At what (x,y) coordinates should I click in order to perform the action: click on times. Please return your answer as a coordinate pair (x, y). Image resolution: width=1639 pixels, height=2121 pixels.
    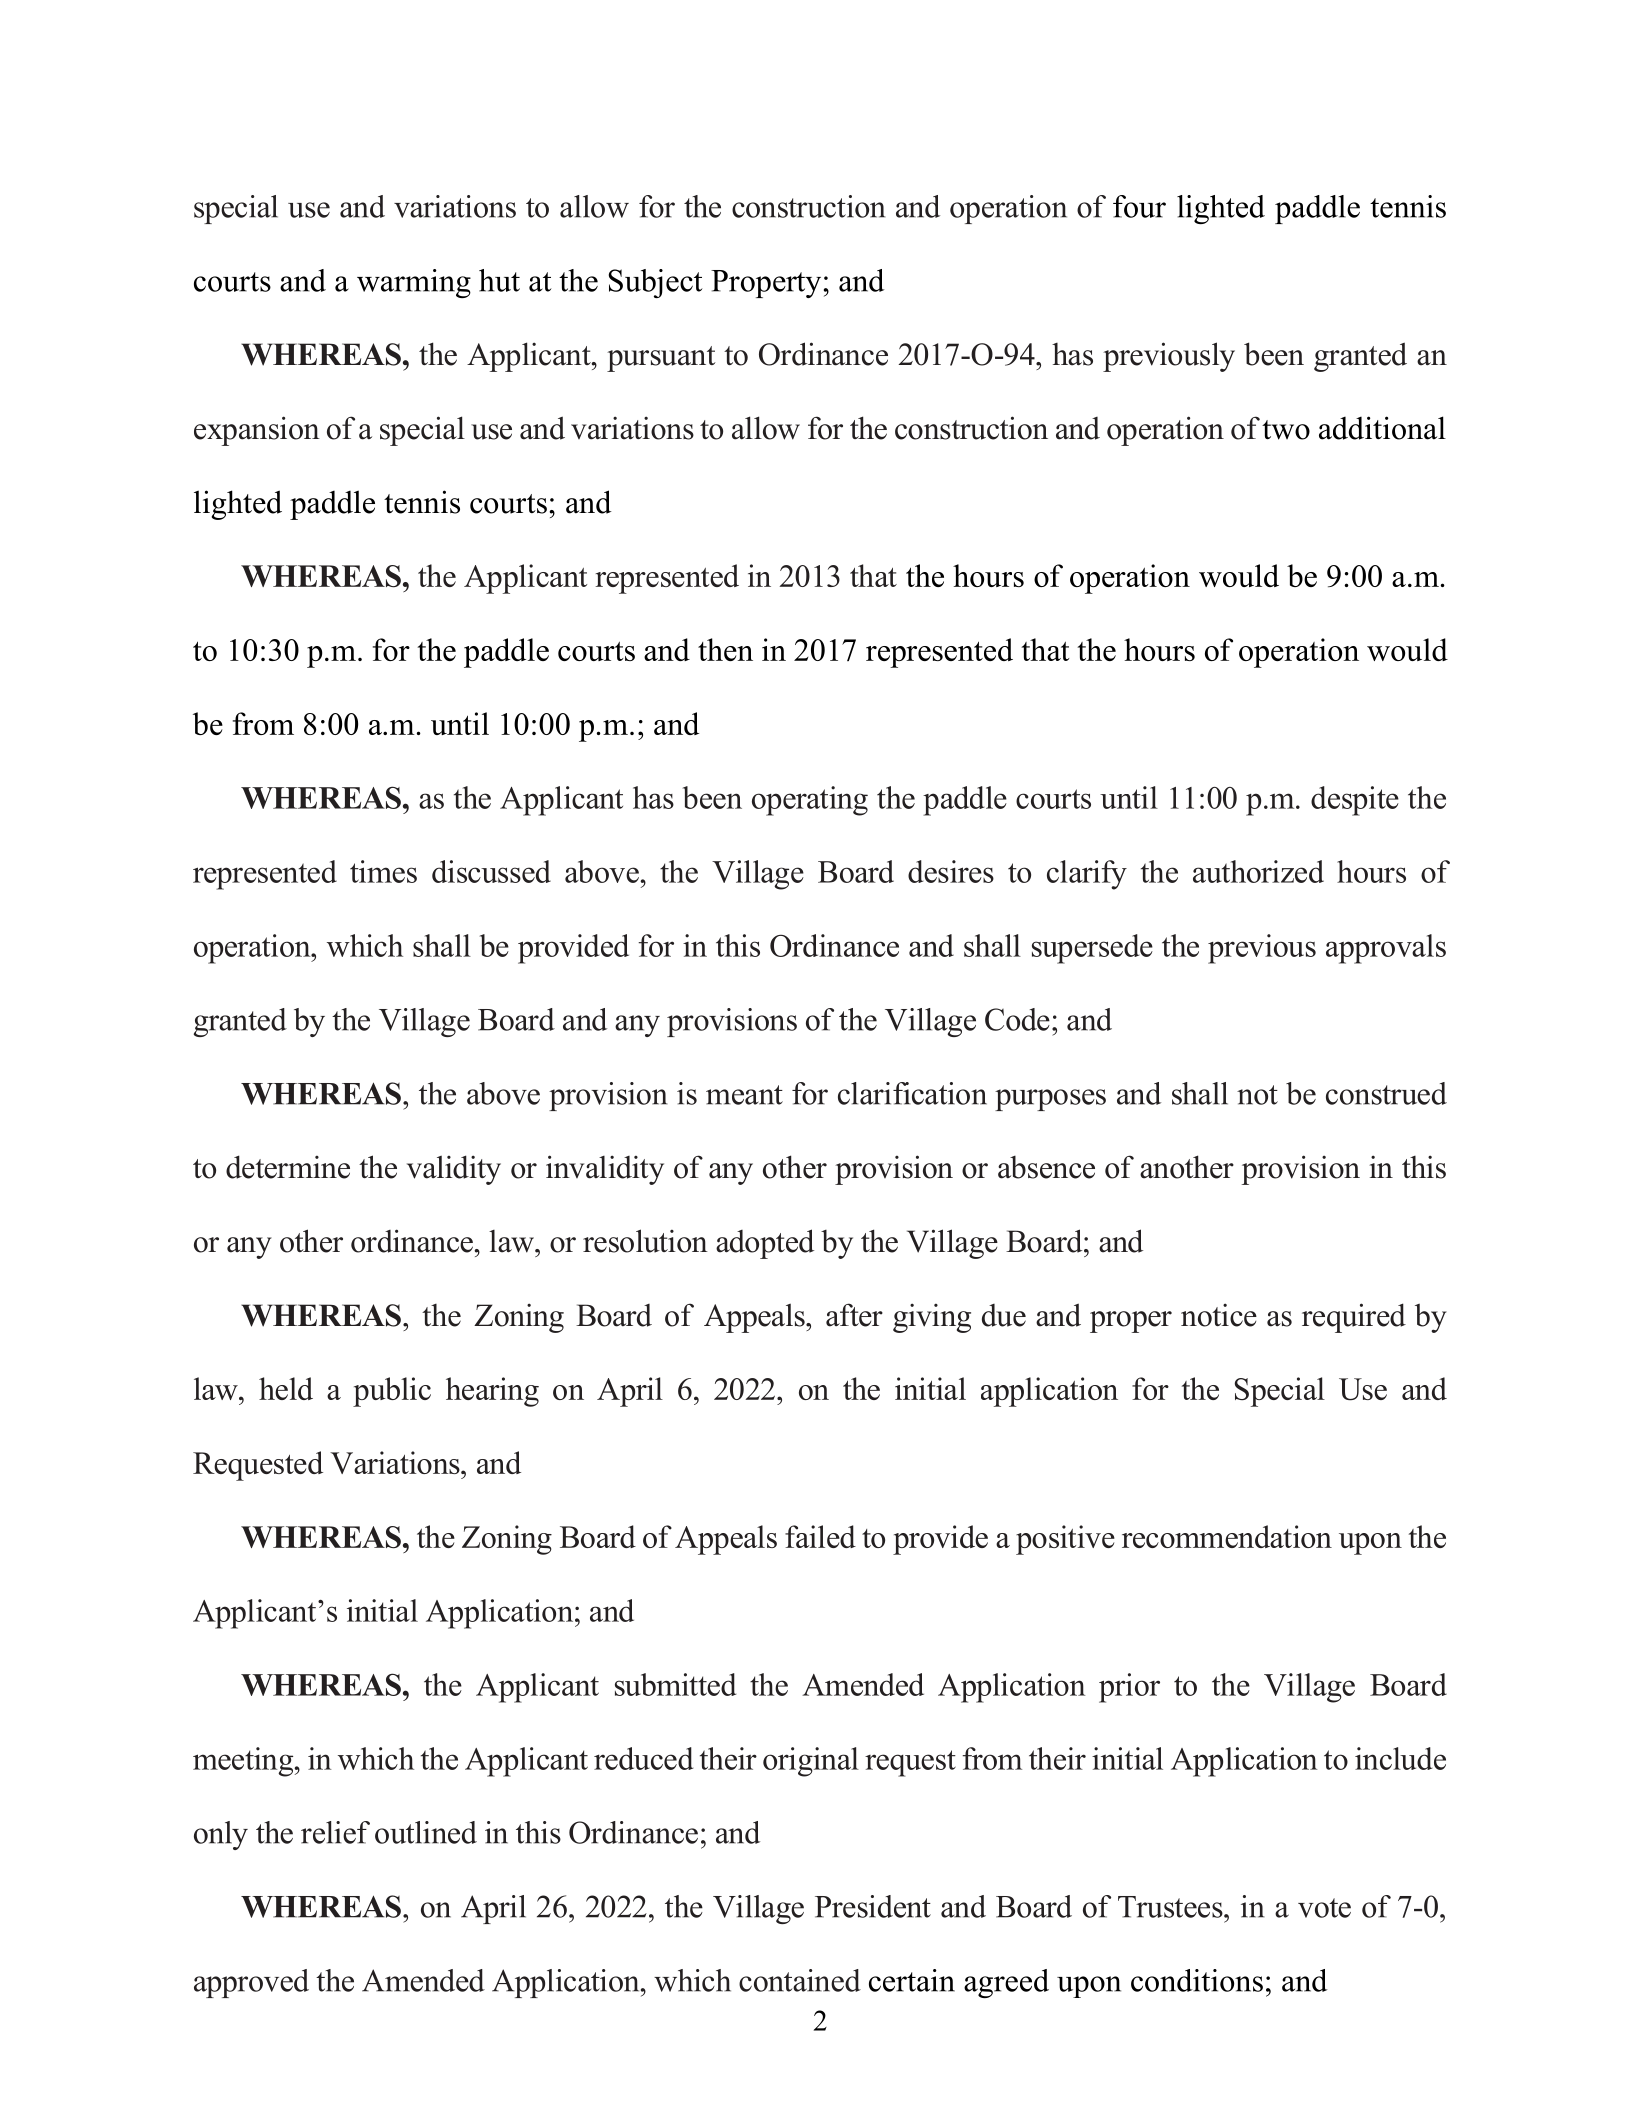
    Looking at the image, I should click on (383, 871).
